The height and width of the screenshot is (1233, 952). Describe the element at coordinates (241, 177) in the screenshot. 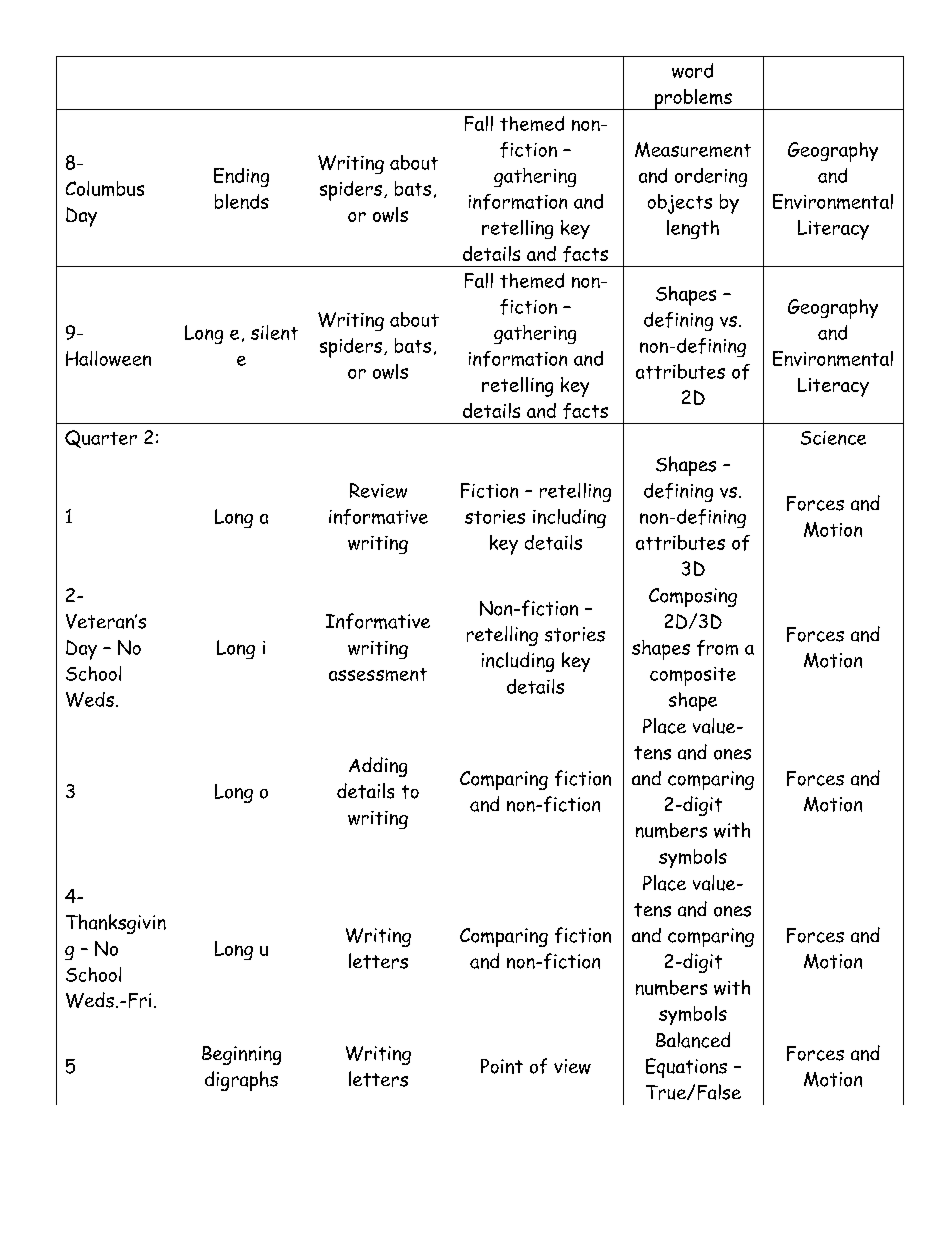

I see `Ending` at that location.
